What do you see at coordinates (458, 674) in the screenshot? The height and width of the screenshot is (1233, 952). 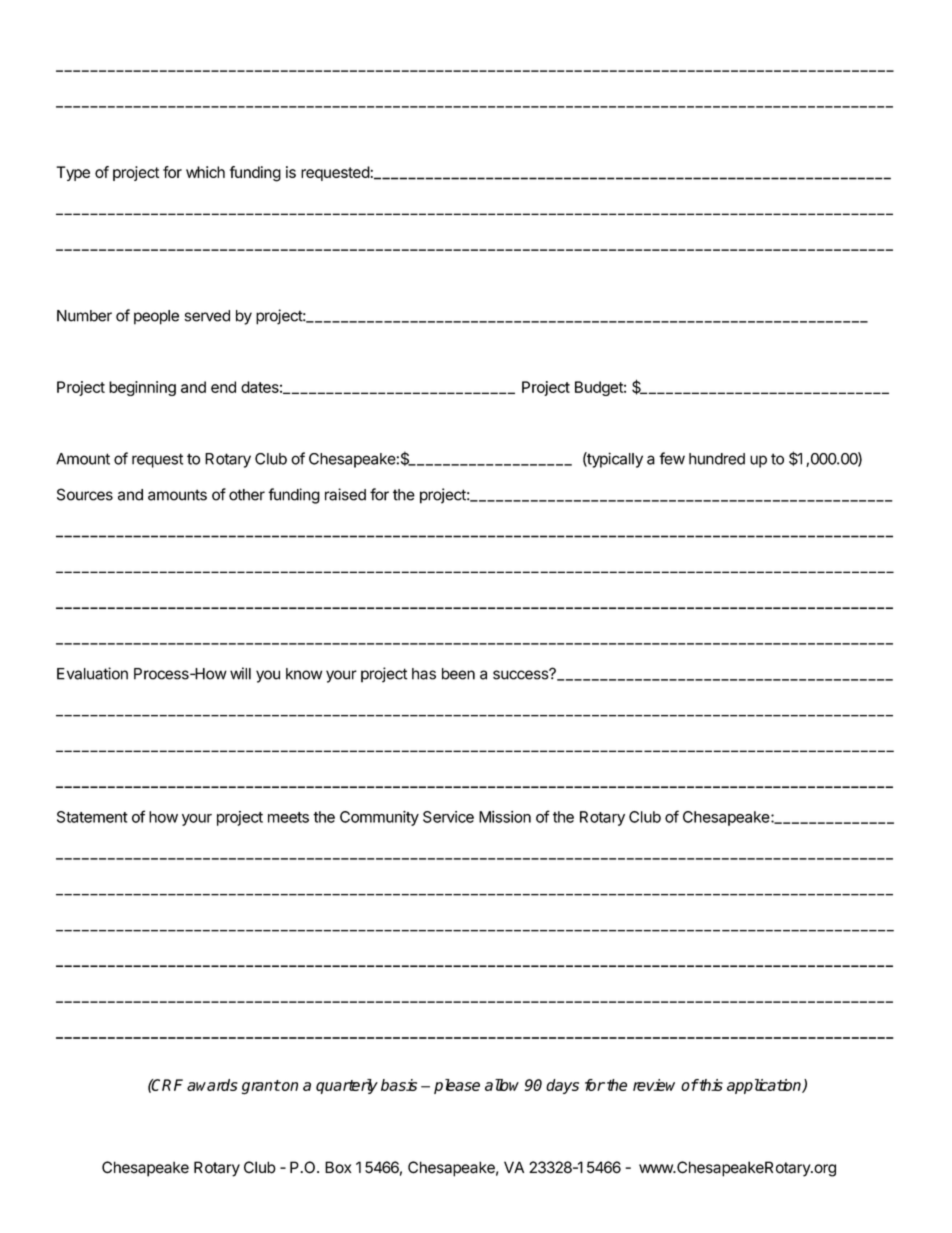 I see `been` at bounding box center [458, 674].
